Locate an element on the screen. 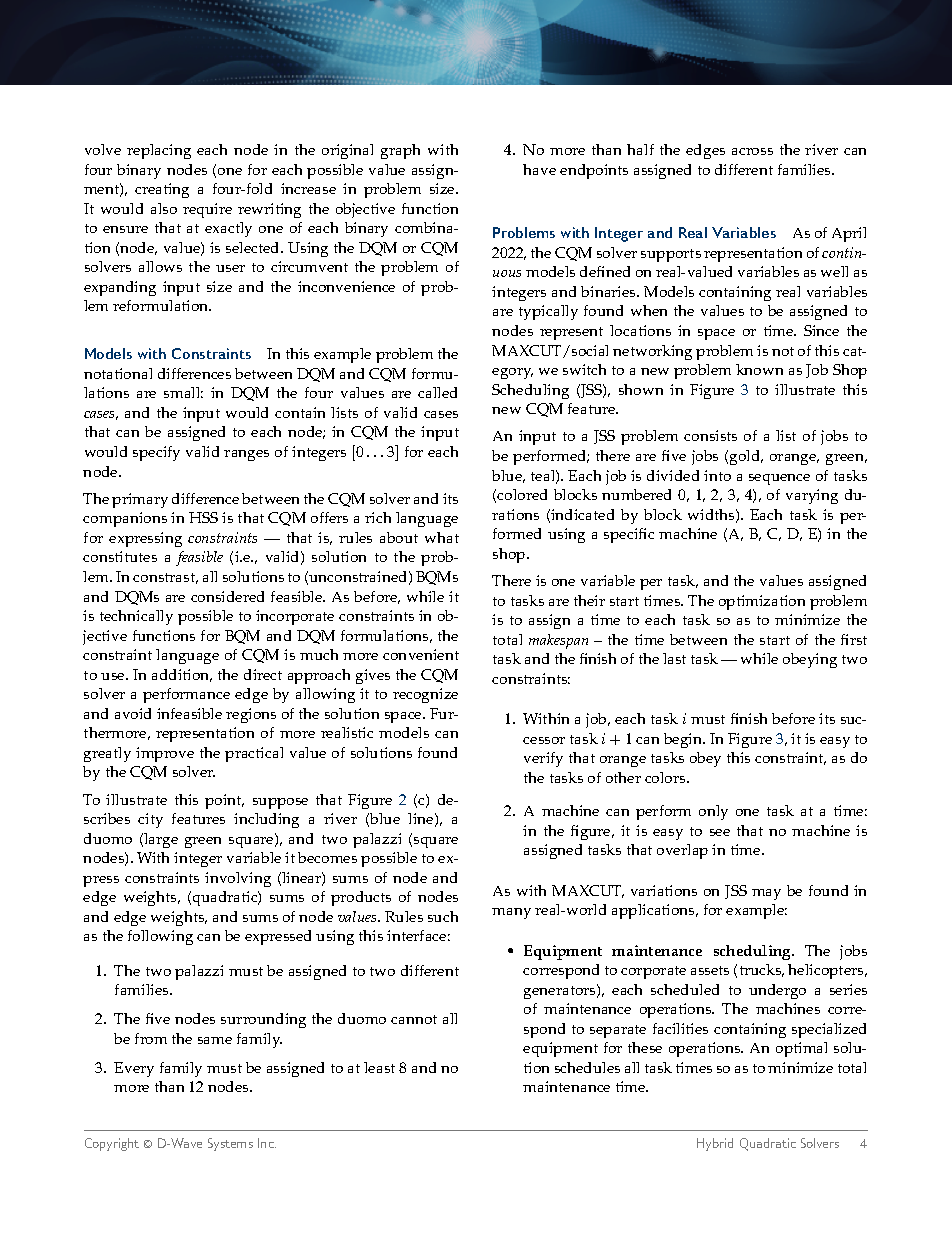  Systems is located at coordinates (230, 1144).
